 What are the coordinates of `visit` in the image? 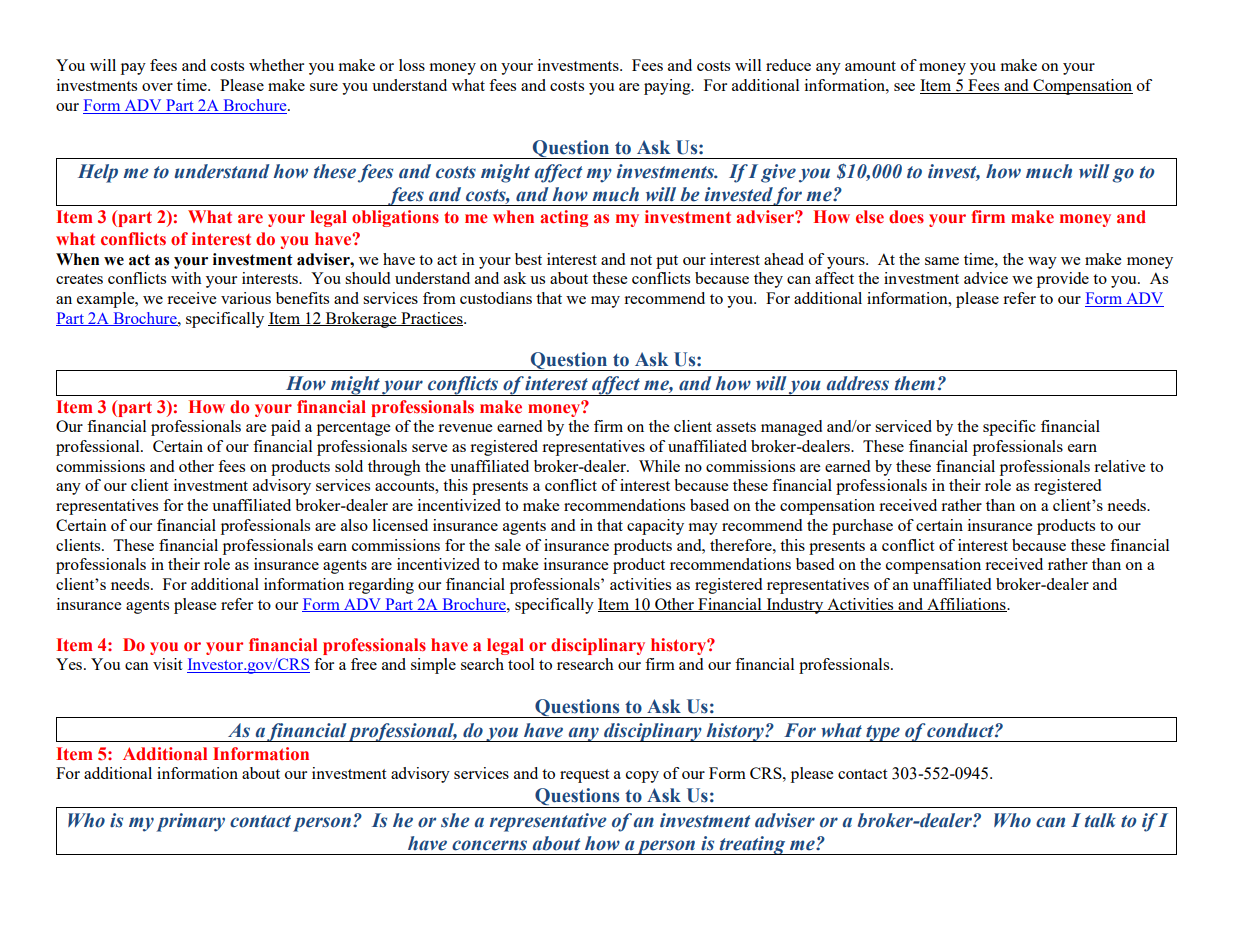 It's located at (167, 664).
